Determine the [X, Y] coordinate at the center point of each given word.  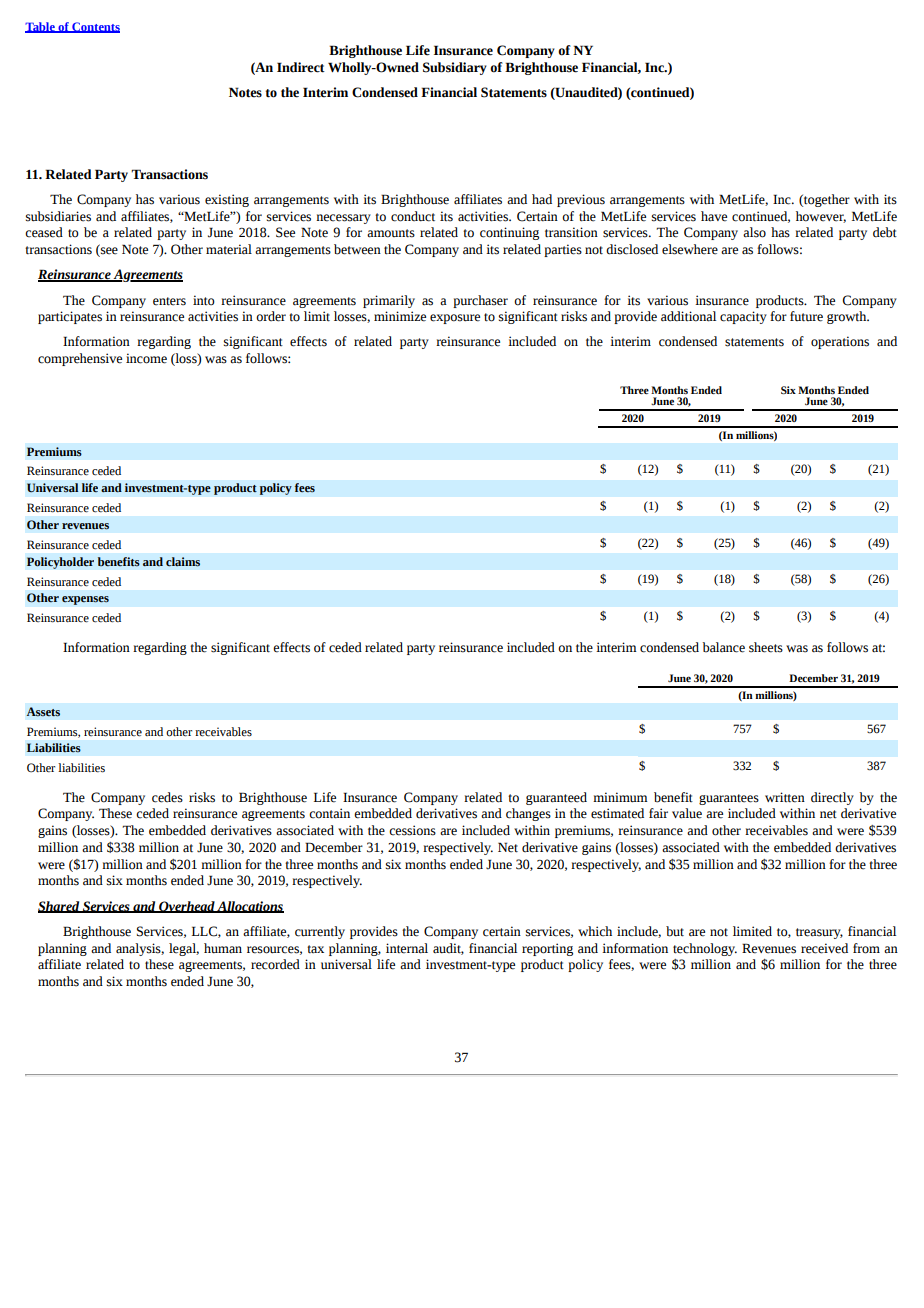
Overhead [187, 907]
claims [183, 562]
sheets [766, 647]
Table [41, 27]
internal [407, 948]
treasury [819, 933]
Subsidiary [455, 68]
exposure [455, 319]
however [821, 217]
